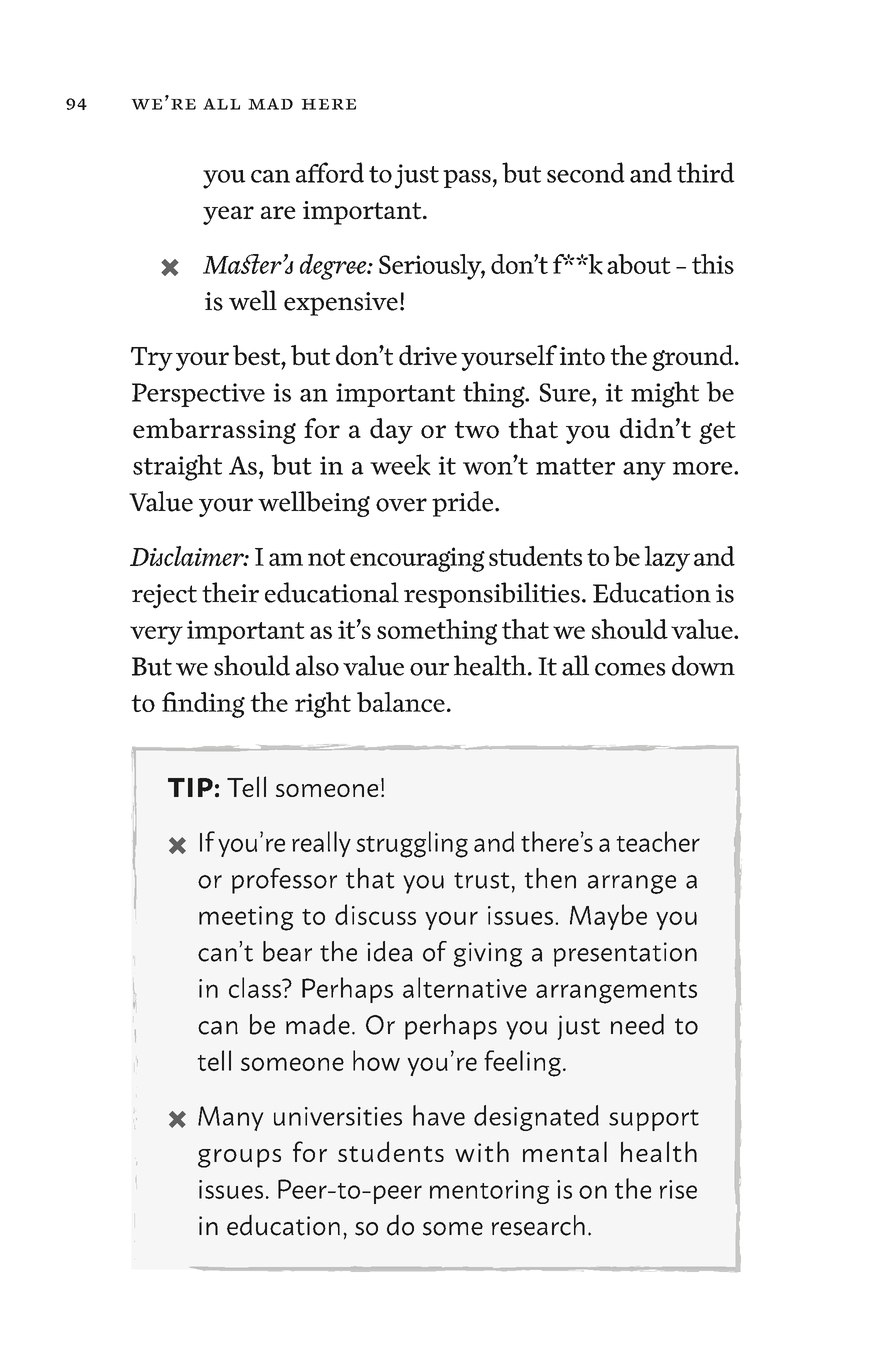  I want to click on year, so click(228, 215).
